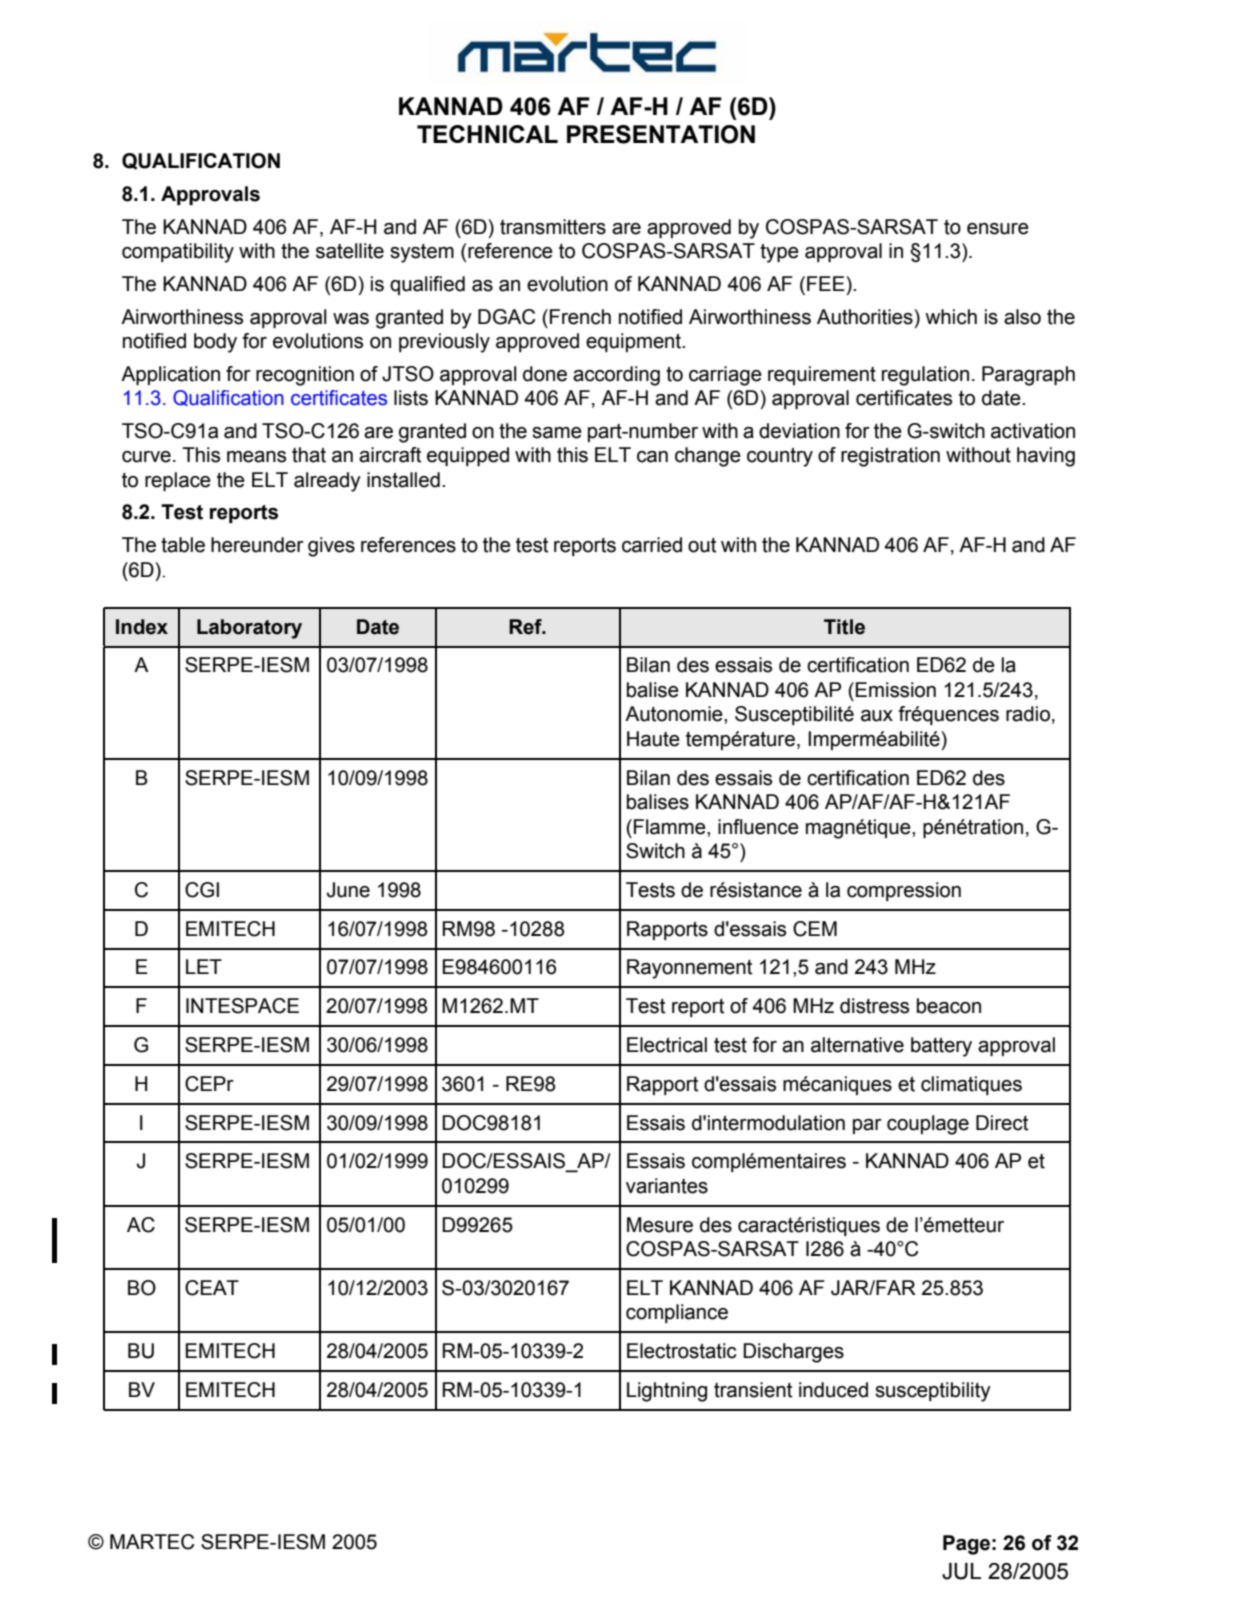  I want to click on LET, so click(204, 966).
